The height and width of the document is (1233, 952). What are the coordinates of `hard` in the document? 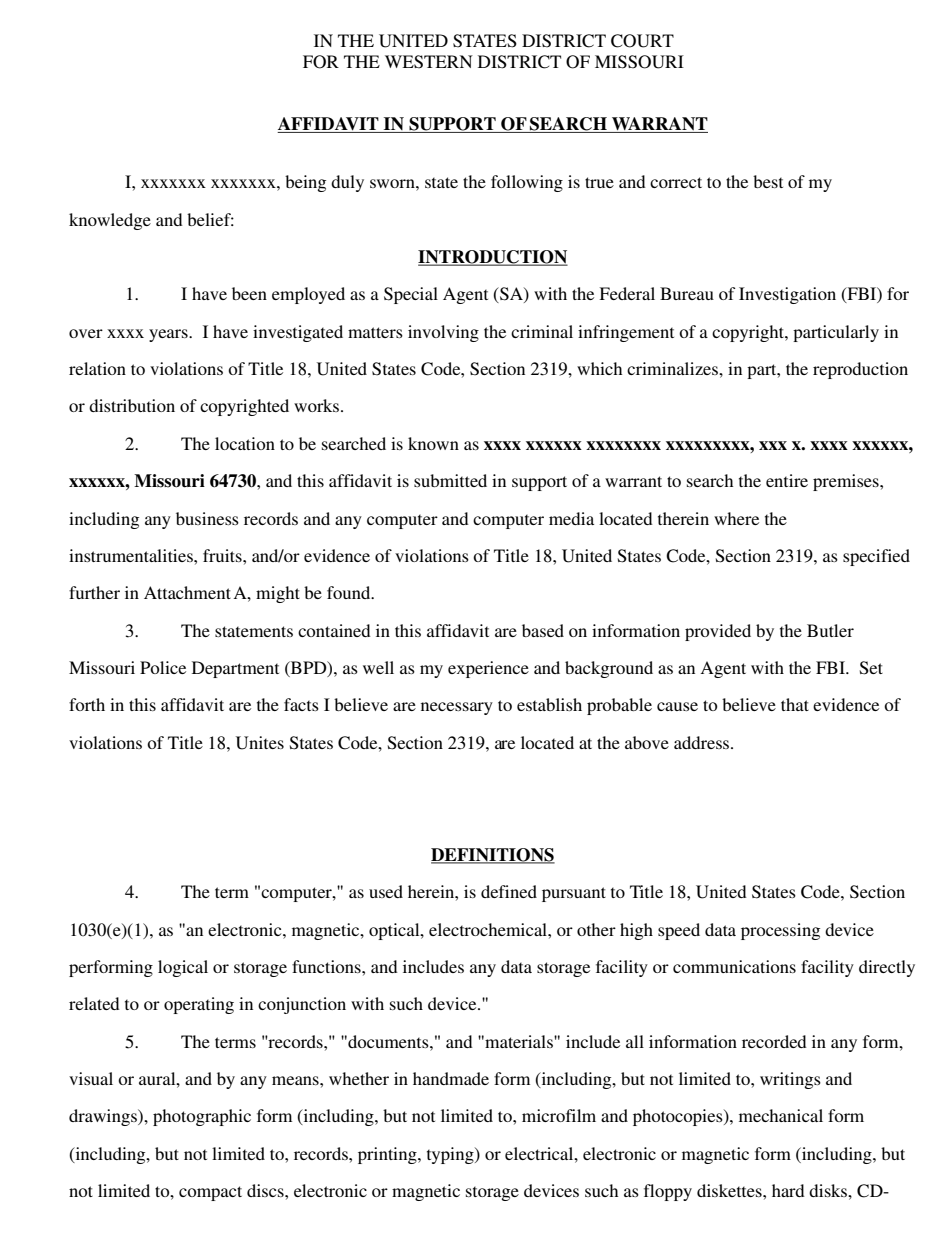 It's located at (788, 1190).
